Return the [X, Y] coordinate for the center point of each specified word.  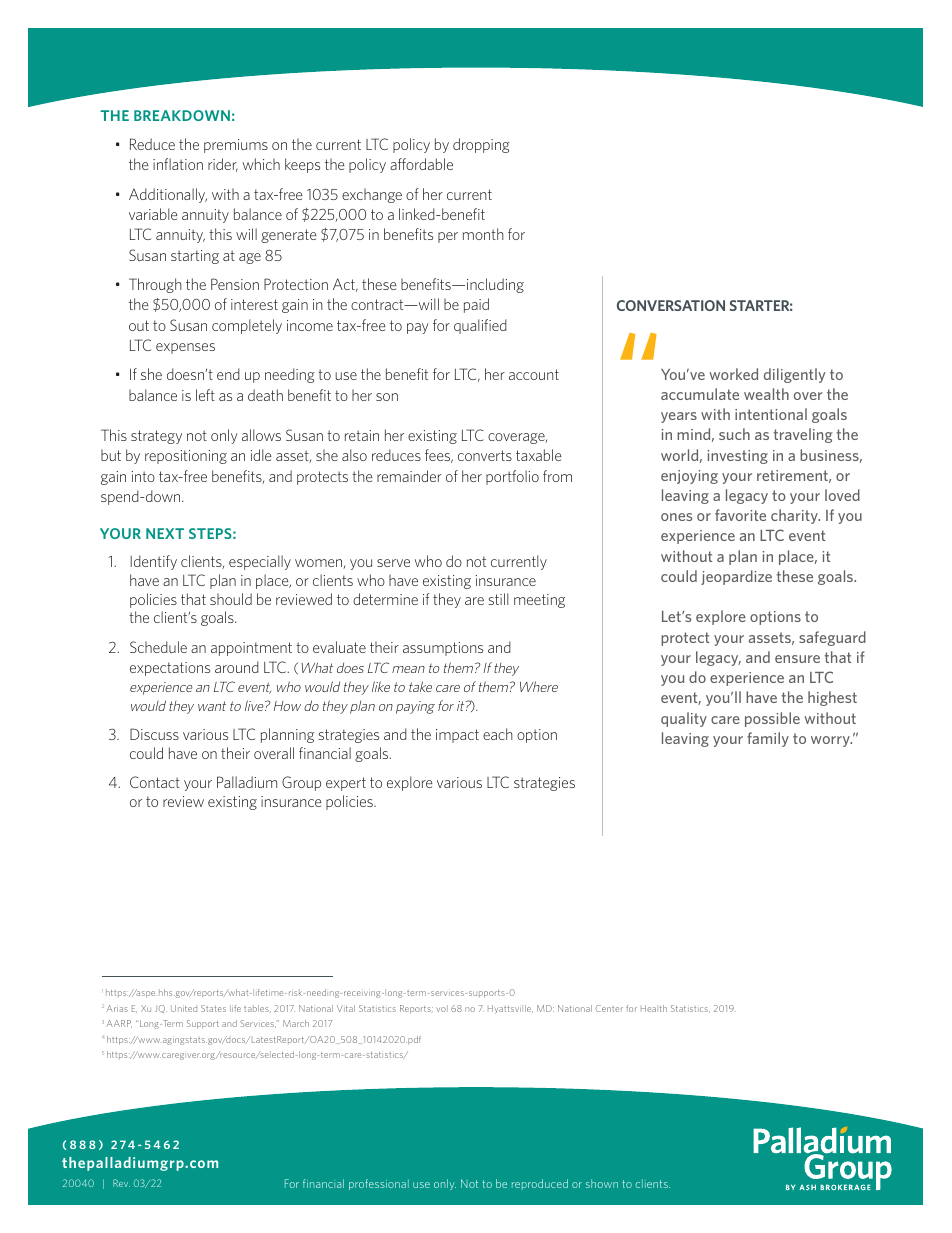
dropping [481, 145]
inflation [178, 164]
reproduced [540, 1184]
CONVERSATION [671, 305]
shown [602, 1183]
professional [379, 1184]
